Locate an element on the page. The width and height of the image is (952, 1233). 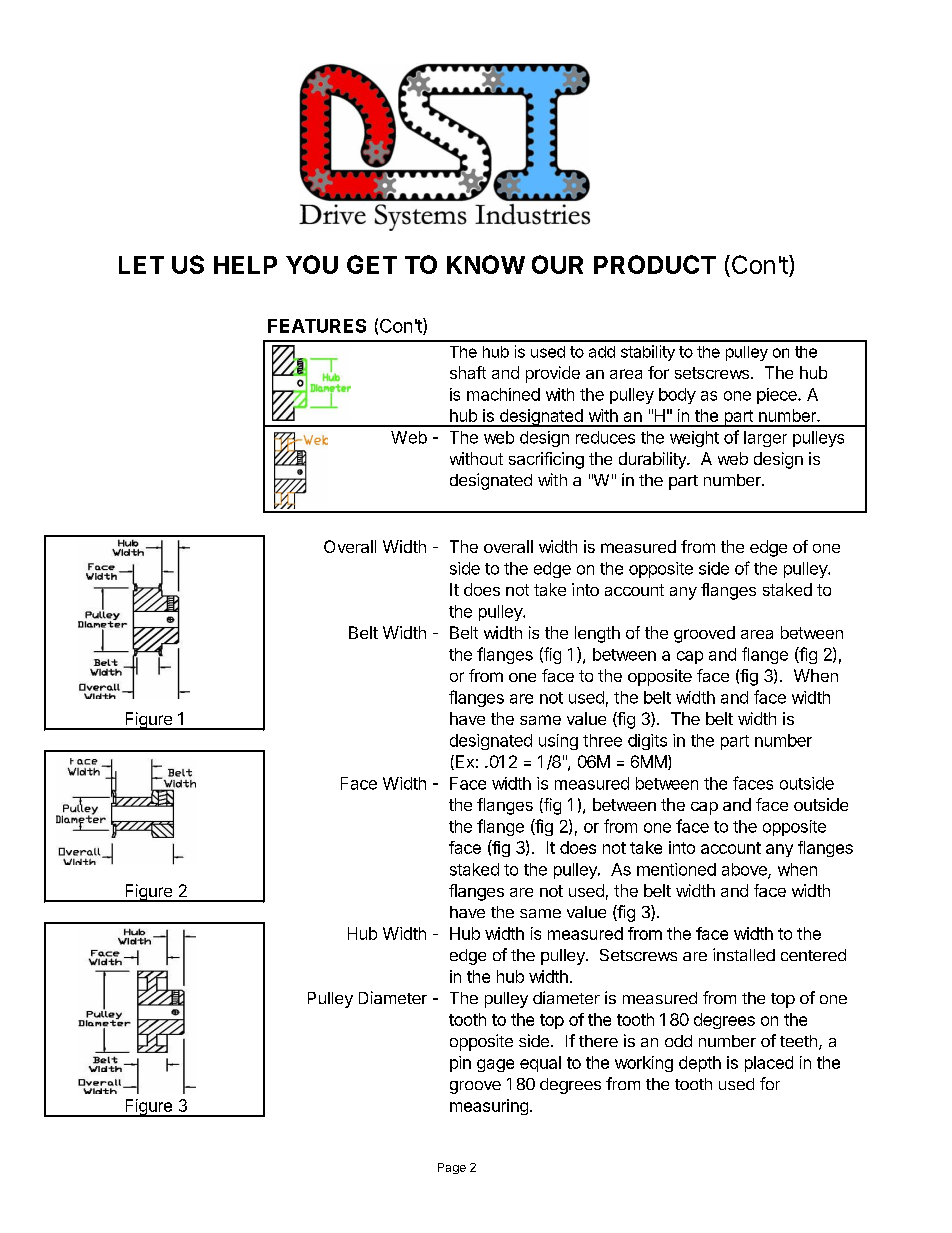
FEATURES is located at coordinates (317, 326).
